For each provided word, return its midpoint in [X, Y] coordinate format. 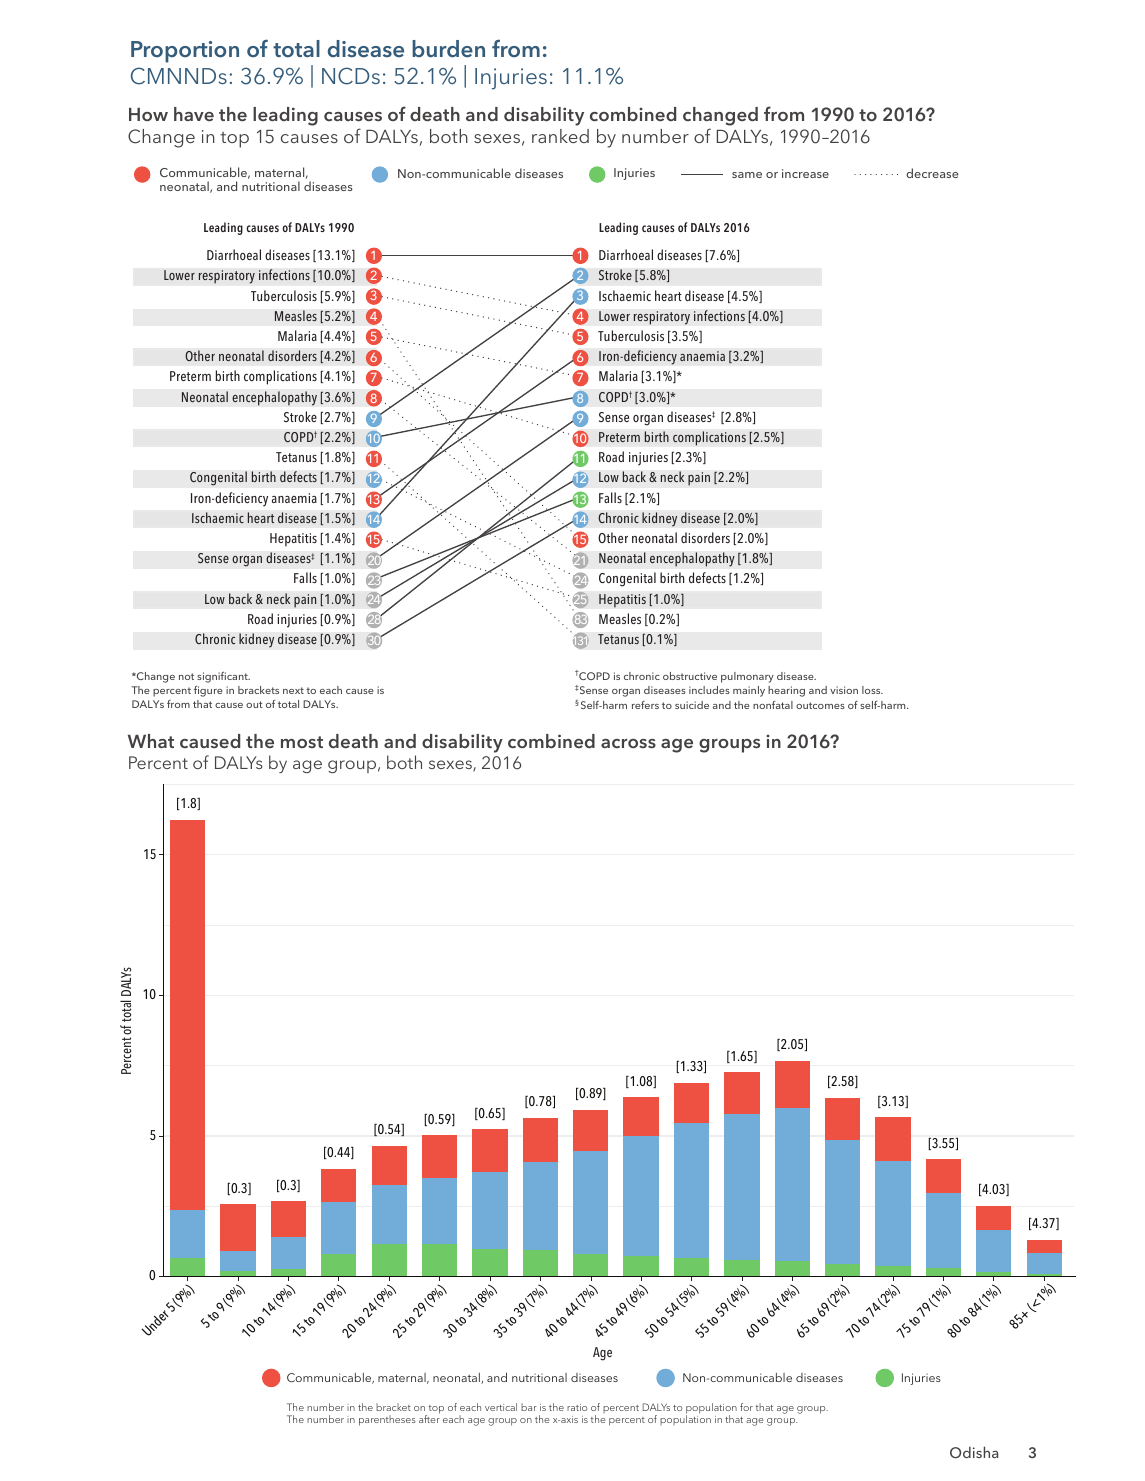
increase [805, 173]
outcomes [820, 705]
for [746, 1407]
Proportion [185, 52]
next [293, 690]
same [747, 175]
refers [645, 705]
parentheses [387, 1420]
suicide [692, 705]
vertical [501, 1407]
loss [872, 690]
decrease [932, 173]
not [186, 676]
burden [448, 49]
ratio [577, 1407]
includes [709, 690]
